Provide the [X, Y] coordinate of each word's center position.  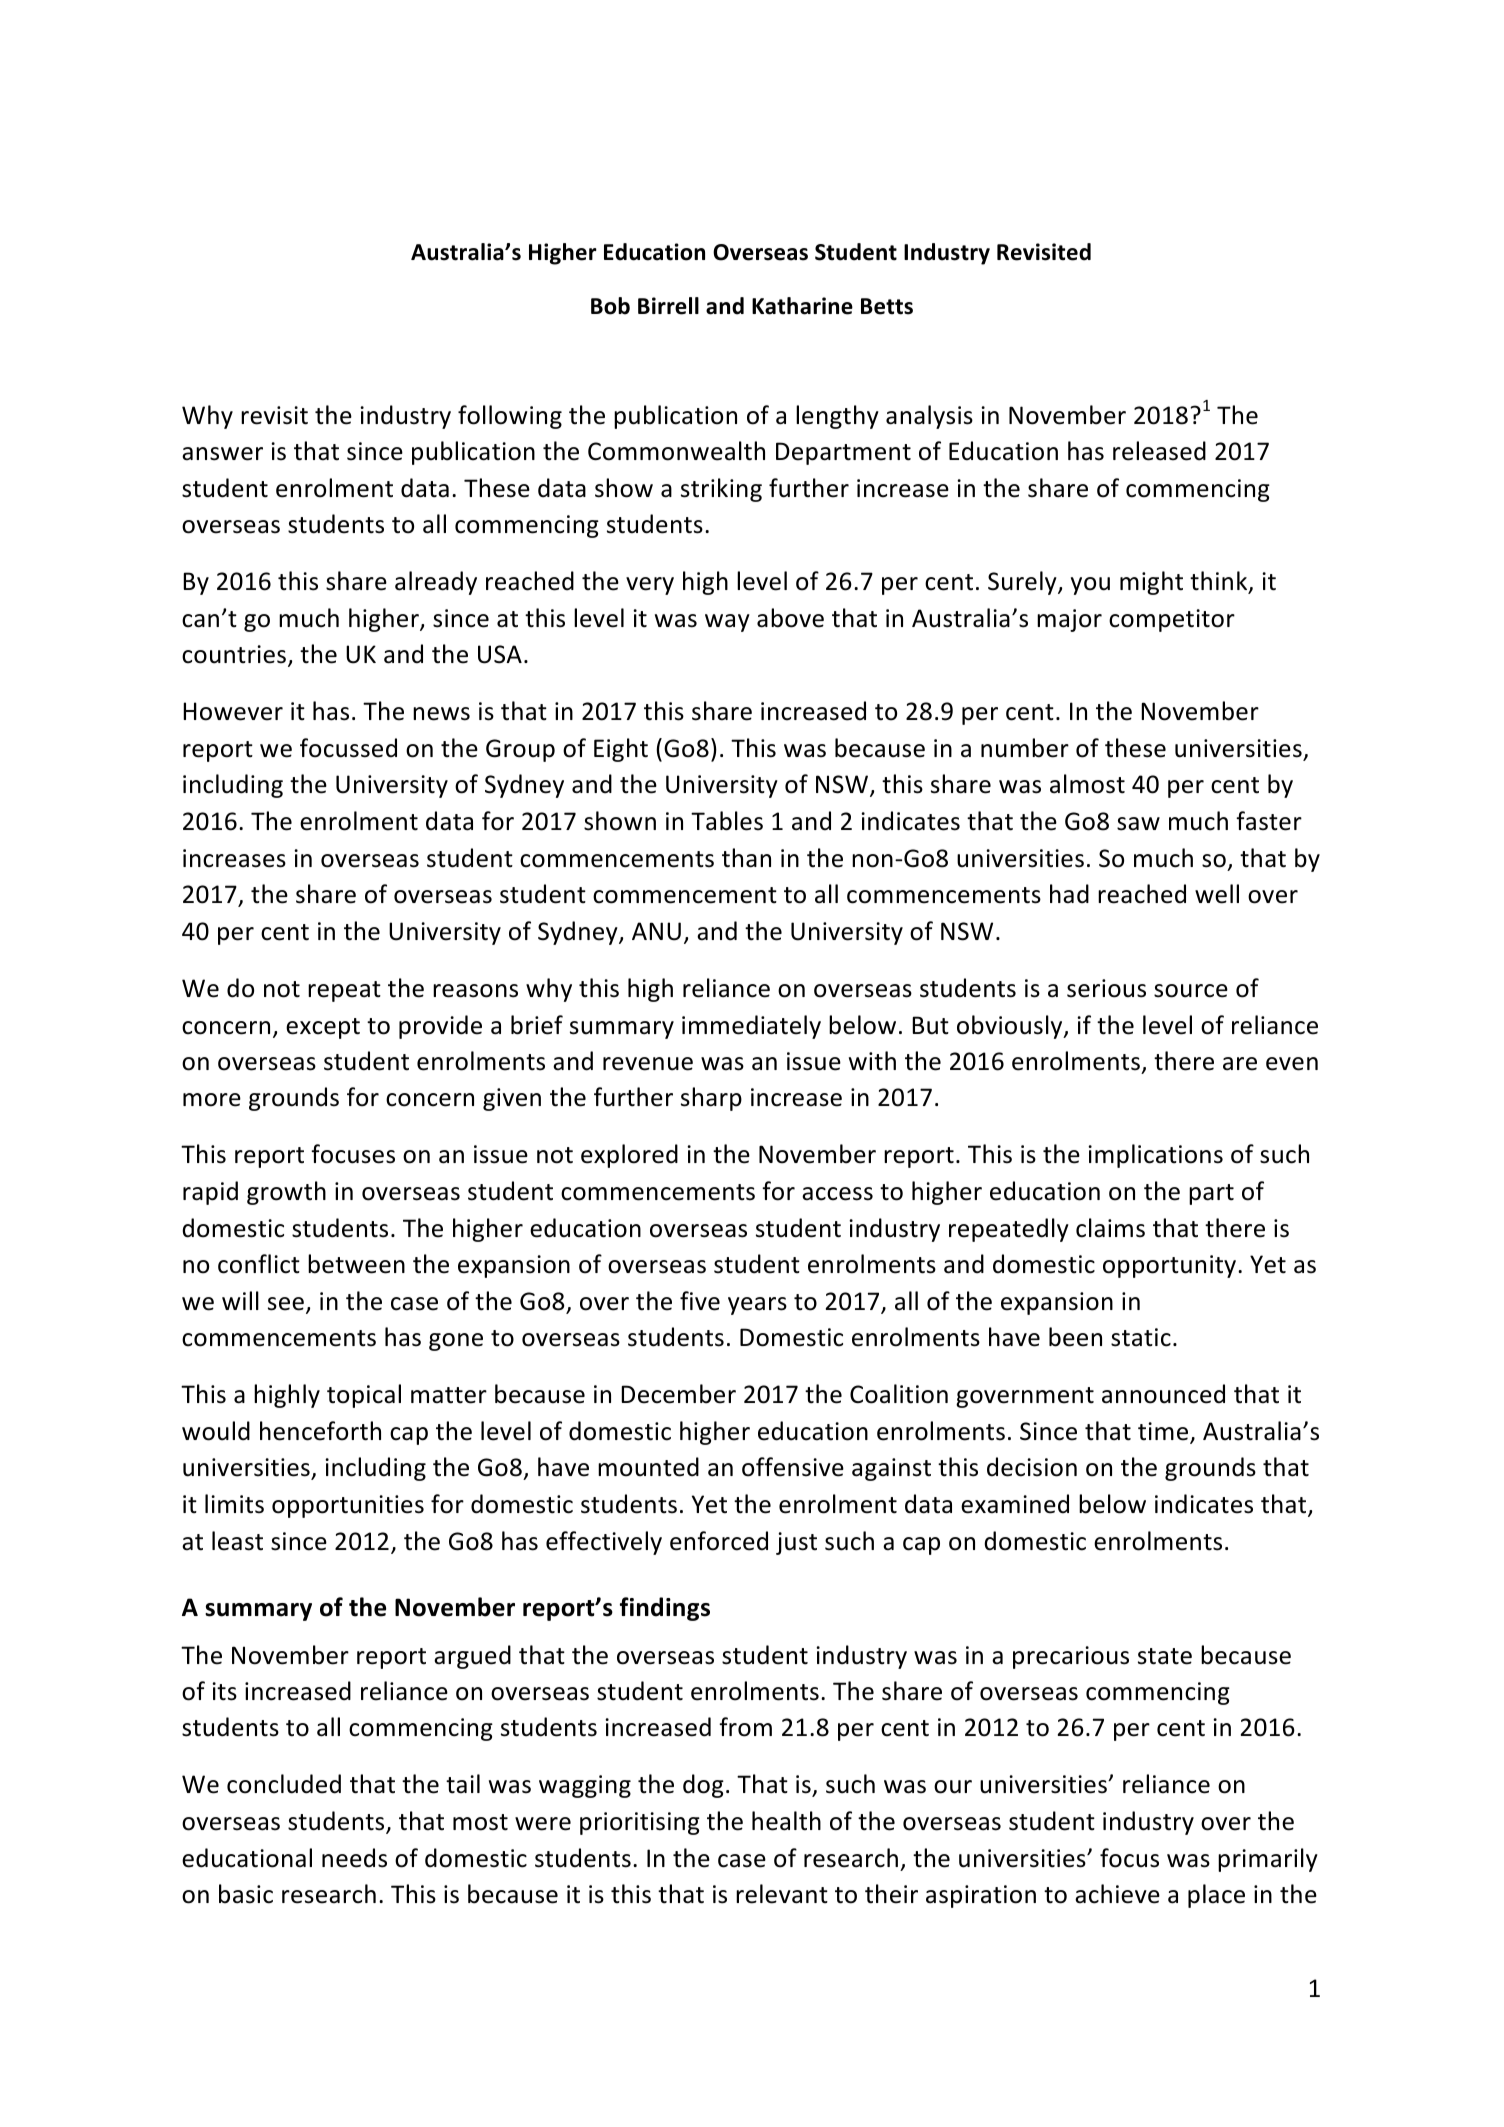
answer [222, 454]
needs [354, 1858]
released [1159, 451]
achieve [1117, 1894]
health [786, 1821]
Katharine [802, 306]
